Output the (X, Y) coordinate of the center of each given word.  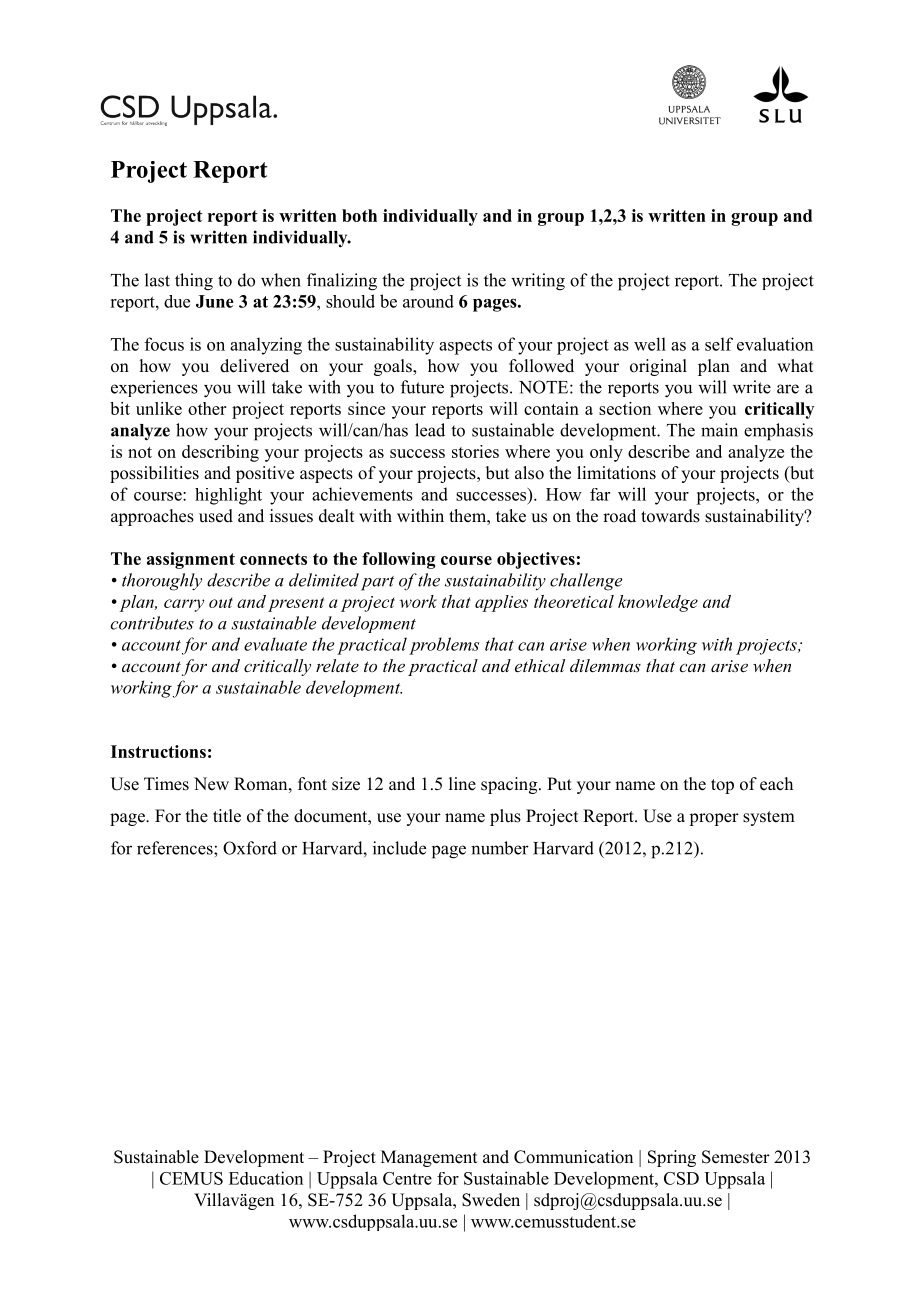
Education (266, 1178)
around (428, 301)
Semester (736, 1157)
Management (429, 1158)
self (719, 344)
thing (194, 282)
